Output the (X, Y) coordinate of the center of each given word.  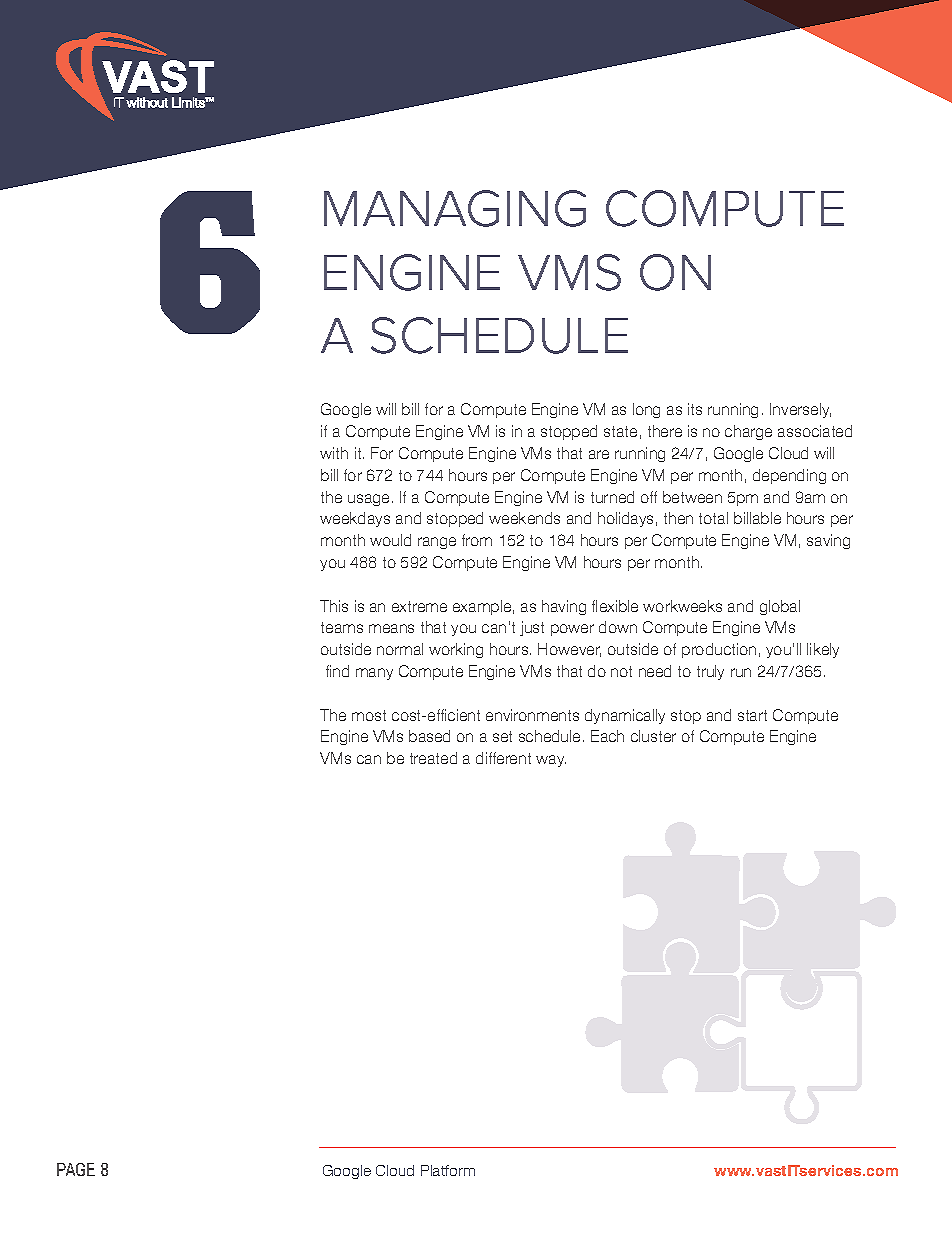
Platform (448, 1170)
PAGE (76, 1169)
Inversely (800, 410)
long (646, 410)
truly (710, 672)
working (456, 650)
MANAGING (455, 208)
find (337, 671)
